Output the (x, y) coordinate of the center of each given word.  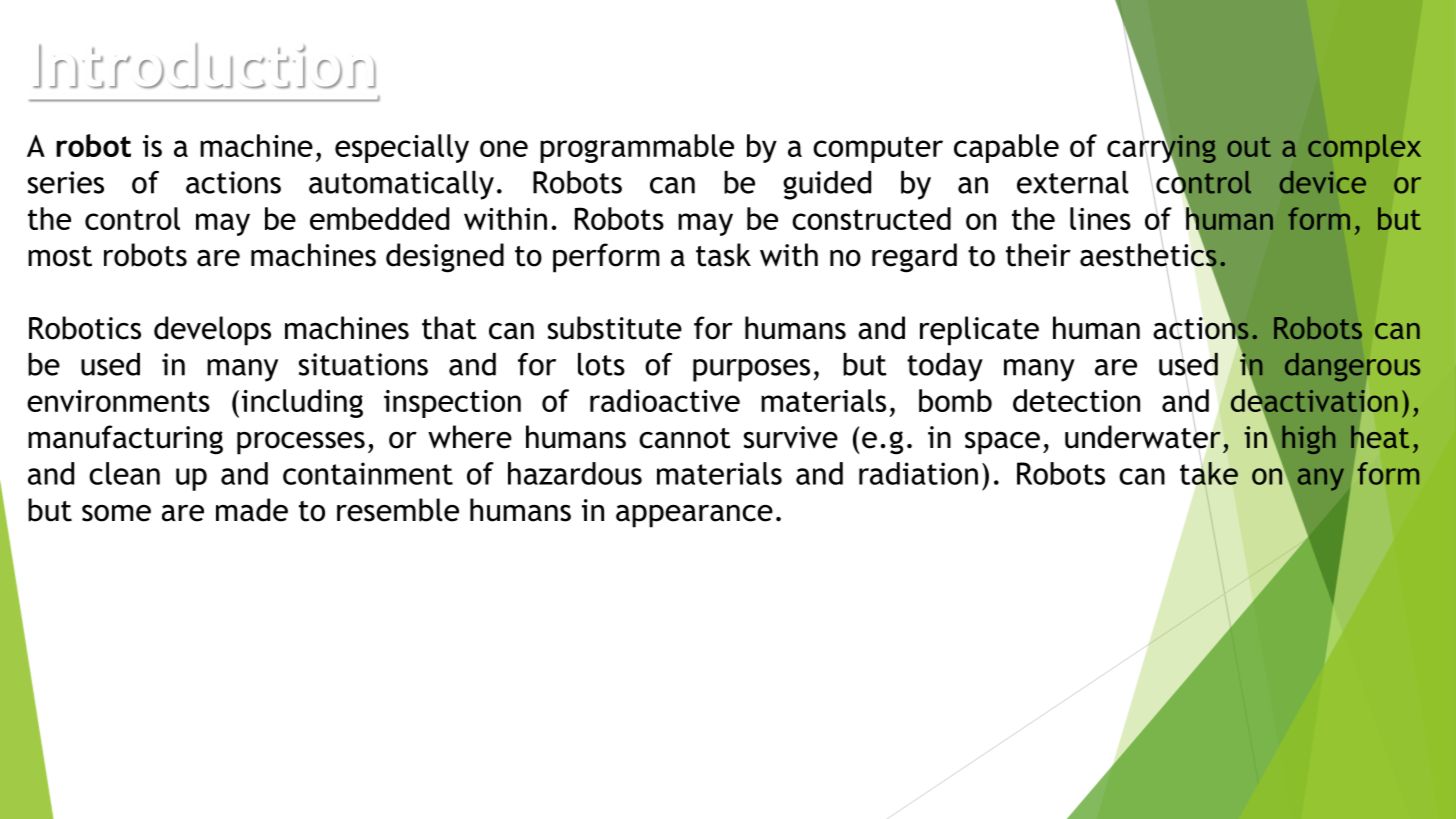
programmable (637, 148)
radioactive (665, 400)
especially (402, 148)
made (252, 510)
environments (118, 401)
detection (1076, 400)
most (60, 256)
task (723, 255)
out (1249, 147)
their (1038, 255)
